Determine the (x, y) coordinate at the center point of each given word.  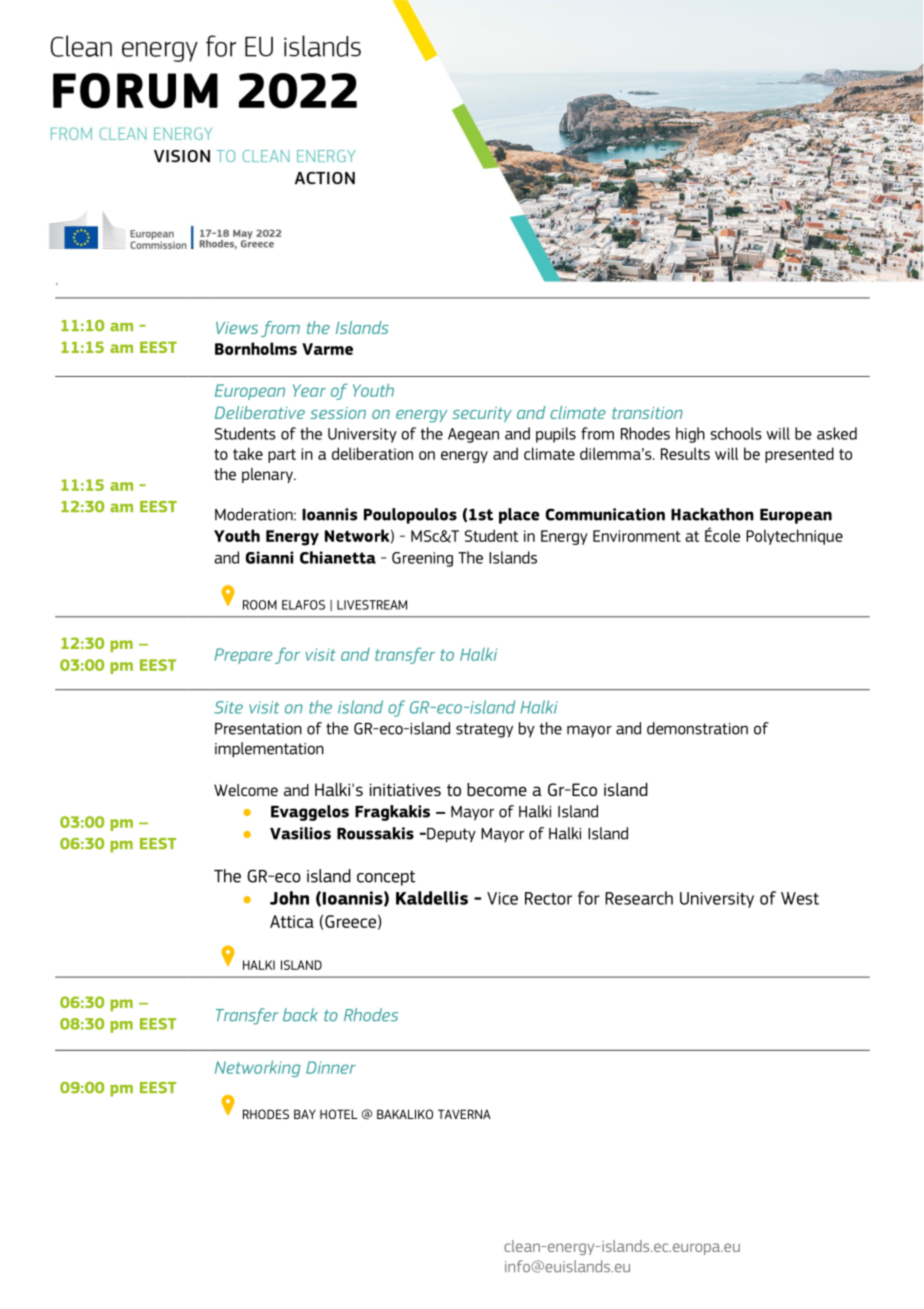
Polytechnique (794, 537)
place (519, 516)
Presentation (258, 729)
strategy (484, 730)
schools (736, 433)
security (482, 414)
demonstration (697, 728)
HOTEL (339, 1114)
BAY (305, 1114)
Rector (548, 898)
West (800, 898)
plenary (268, 475)
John (289, 898)
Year (309, 390)
